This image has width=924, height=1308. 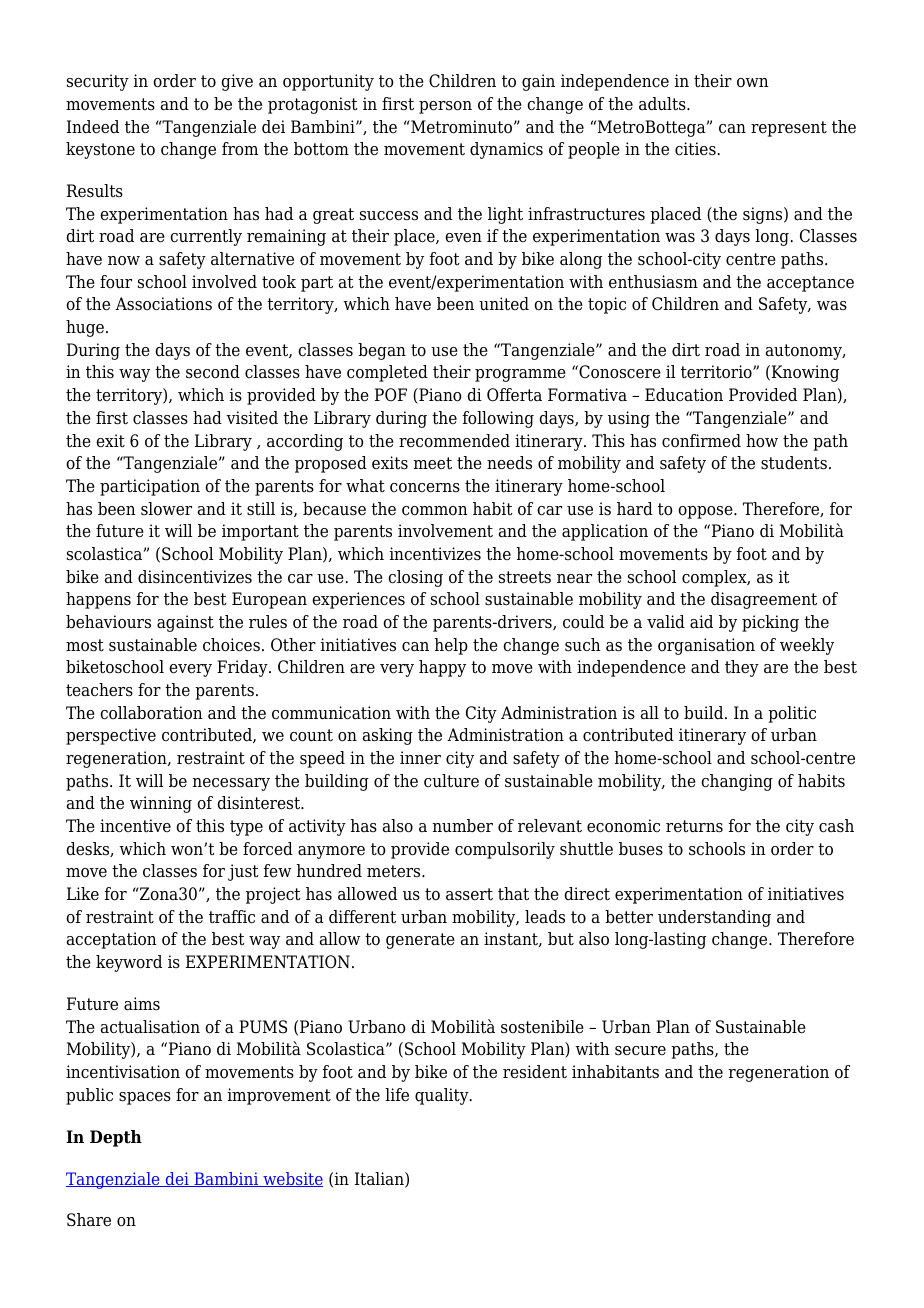 I want to click on understanding, so click(x=714, y=918).
